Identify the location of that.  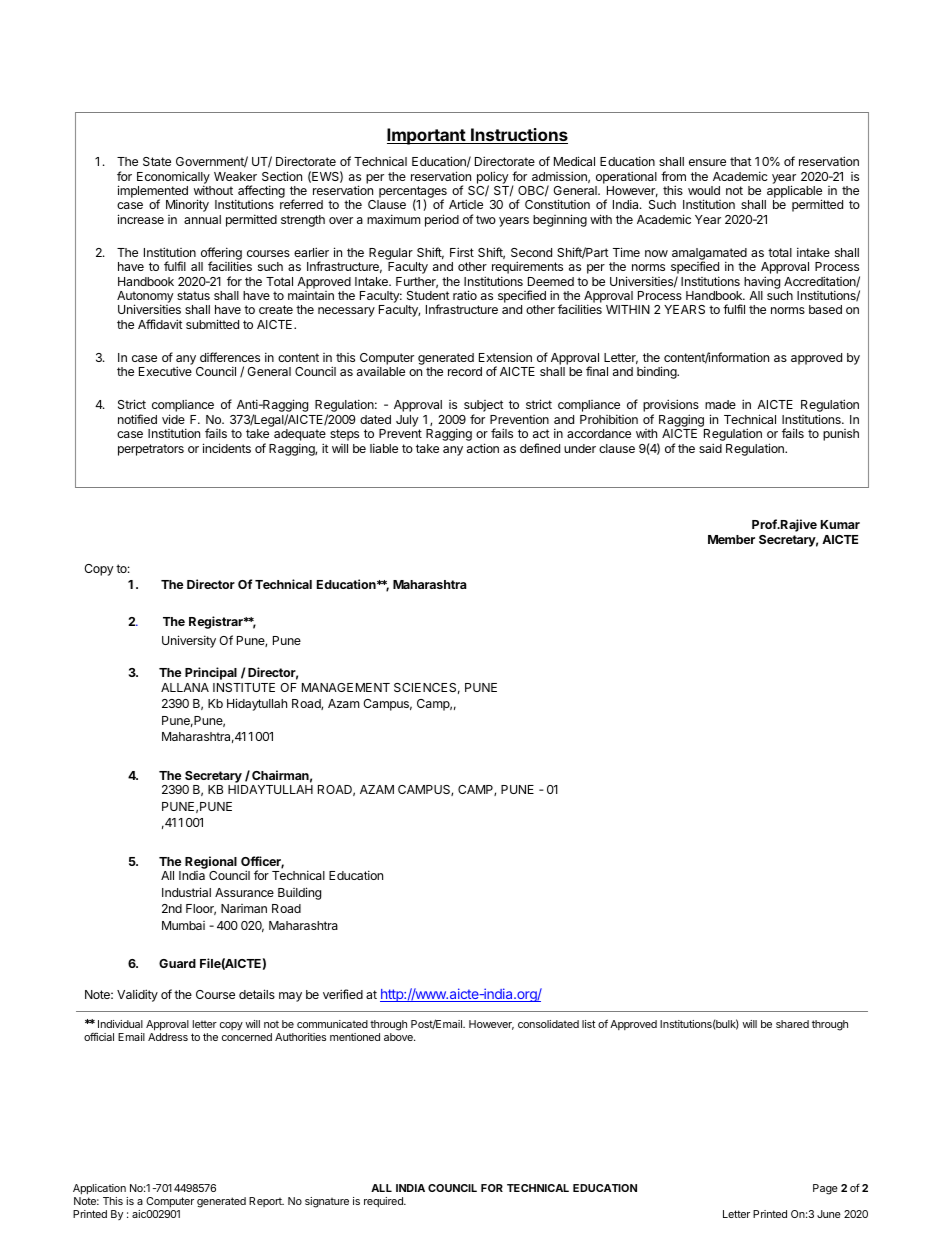
(741, 161).
